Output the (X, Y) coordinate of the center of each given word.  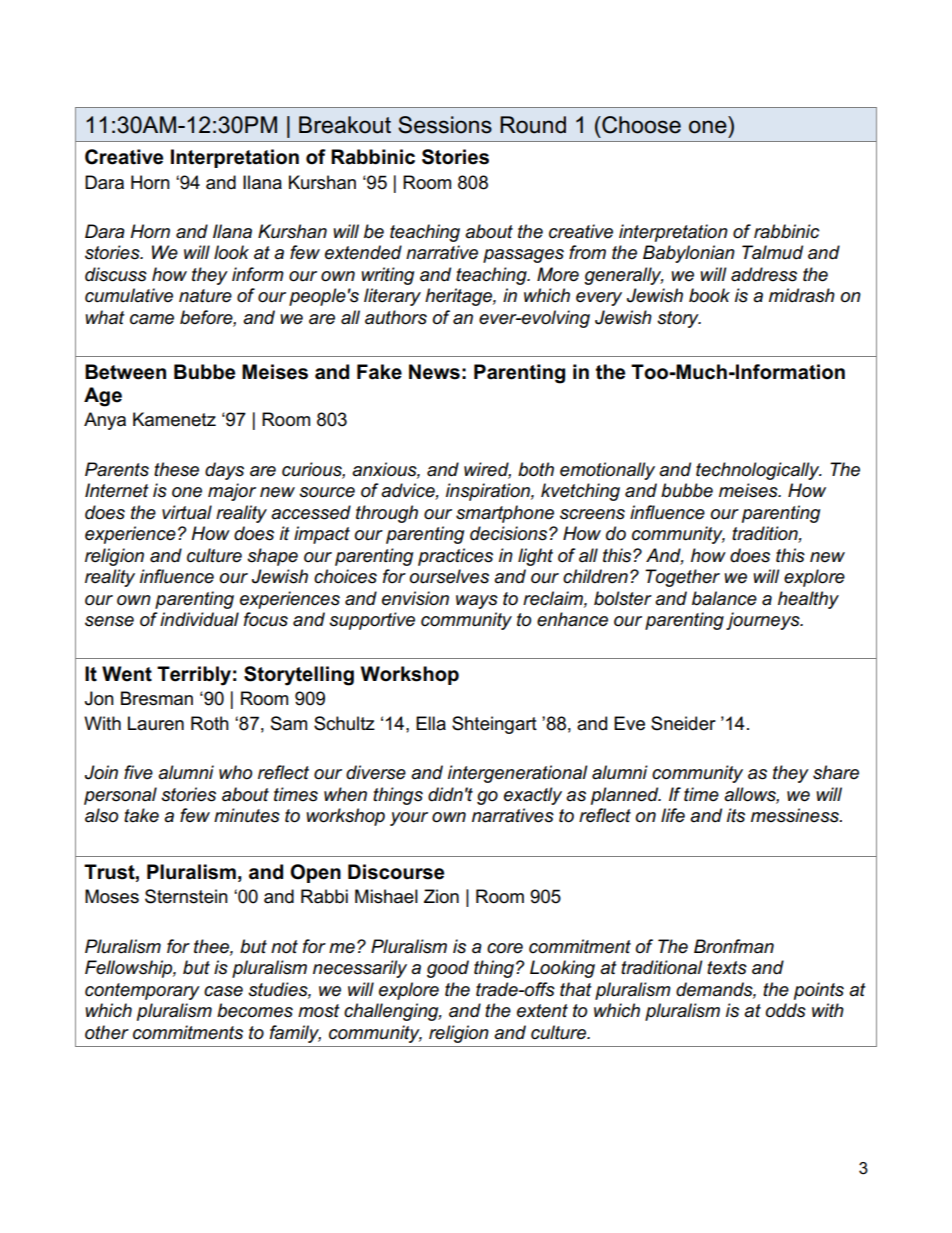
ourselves (449, 576)
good (448, 969)
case (223, 991)
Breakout (345, 125)
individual (199, 619)
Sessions (445, 125)
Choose (640, 125)
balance (724, 598)
